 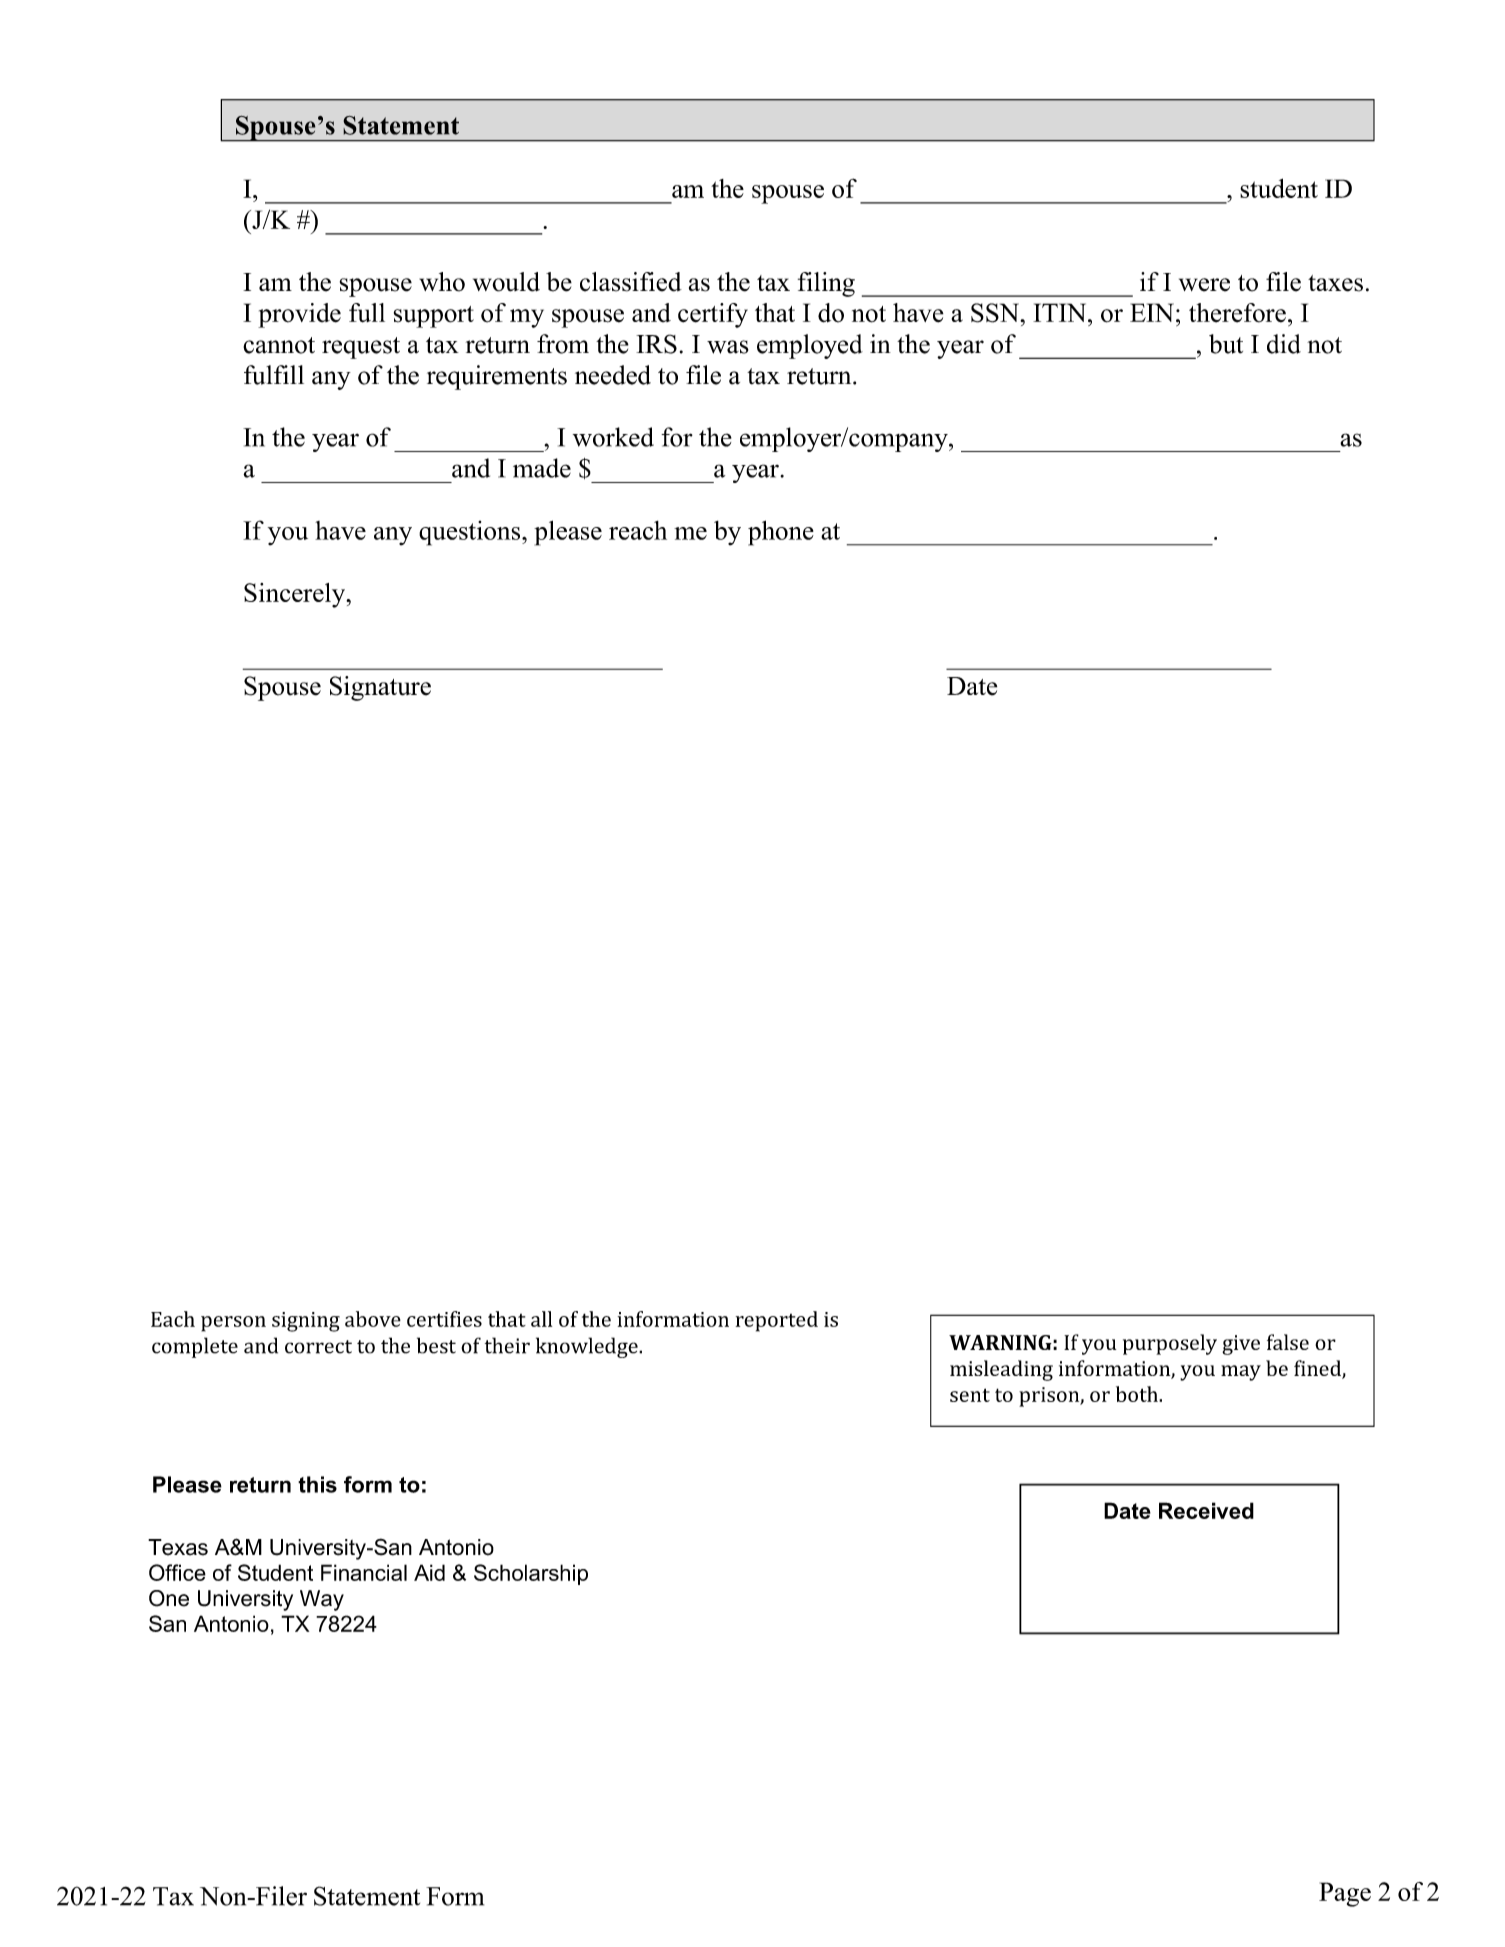 What do you see at coordinates (429, 1572) in the screenshot?
I see `Aid` at bounding box center [429, 1572].
